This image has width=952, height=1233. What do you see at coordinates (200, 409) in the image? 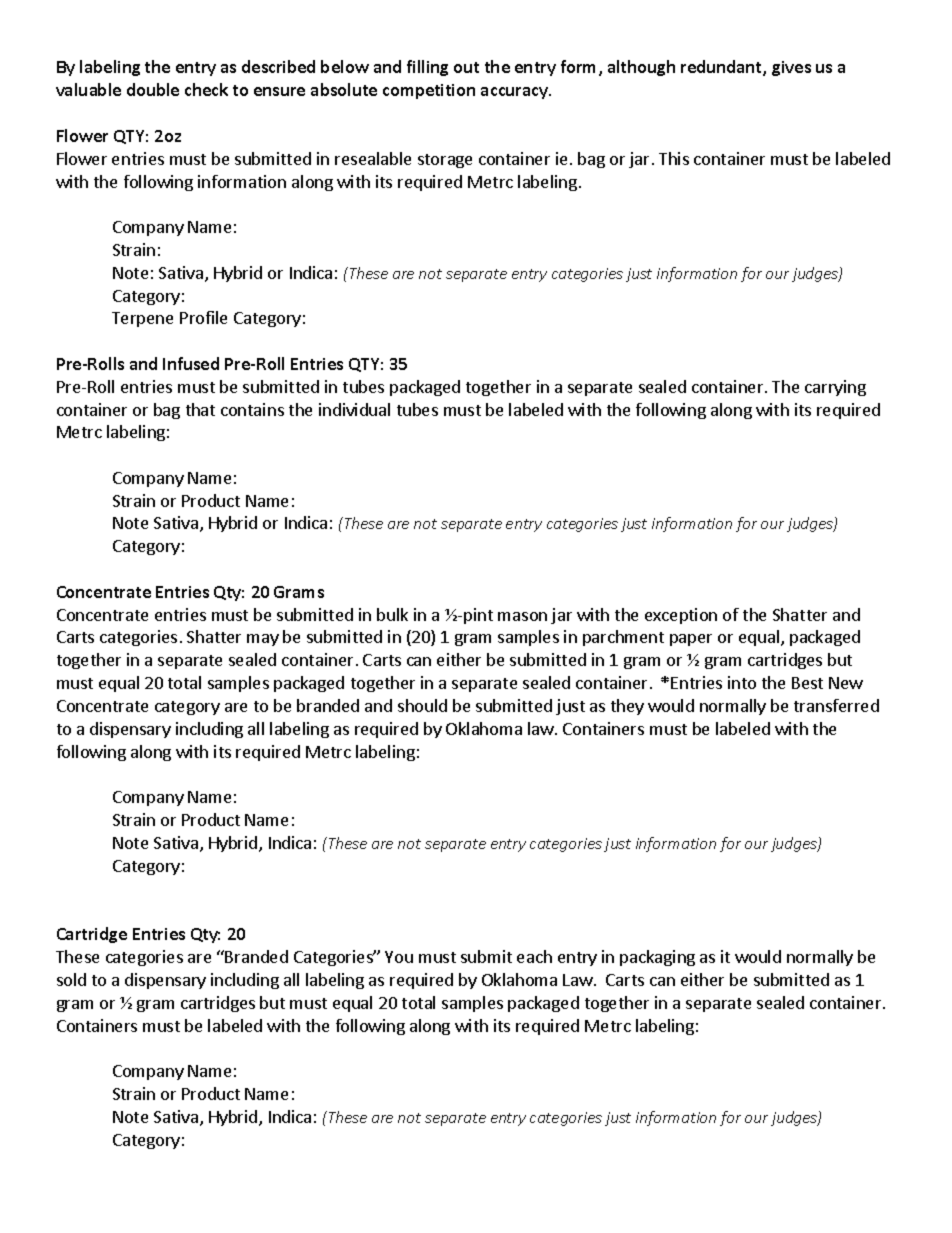
I see `that` at bounding box center [200, 409].
